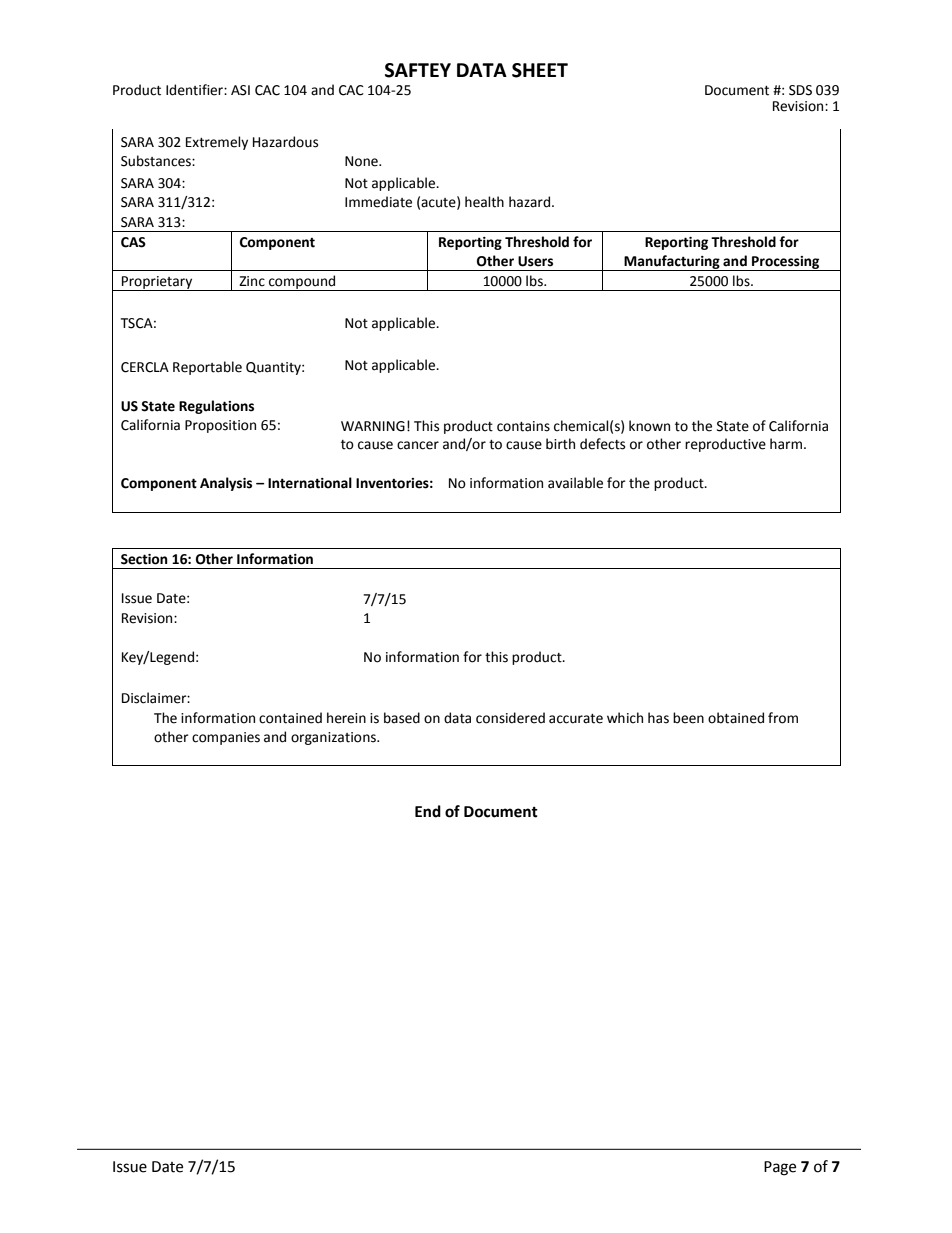  What do you see at coordinates (335, 738) in the screenshot?
I see `organizations` at bounding box center [335, 738].
